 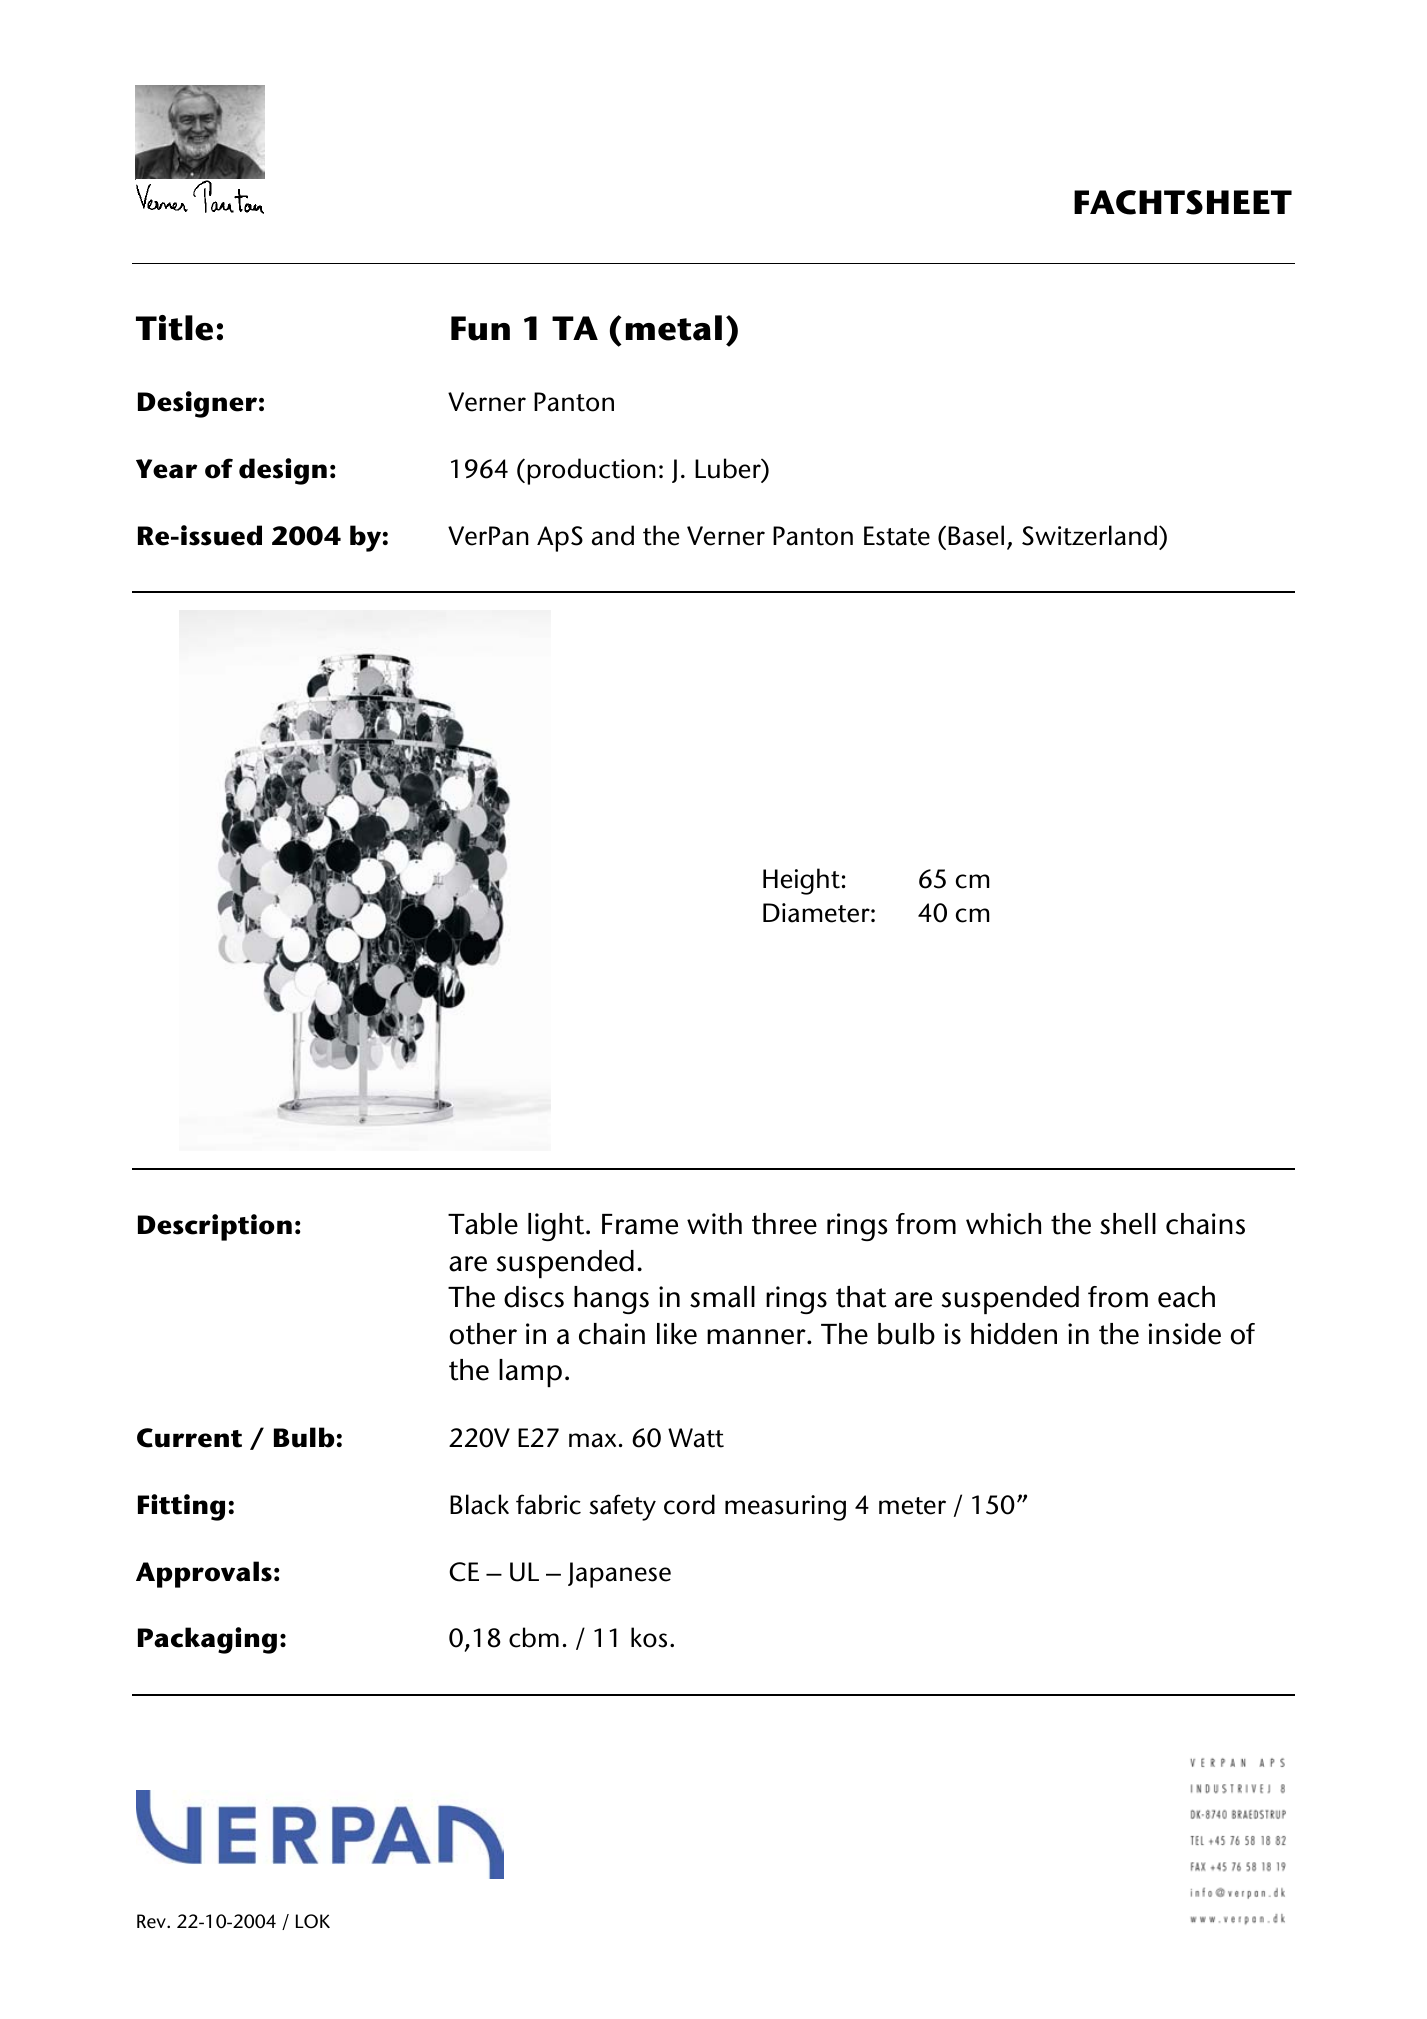 I want to click on Current, so click(x=189, y=1438).
